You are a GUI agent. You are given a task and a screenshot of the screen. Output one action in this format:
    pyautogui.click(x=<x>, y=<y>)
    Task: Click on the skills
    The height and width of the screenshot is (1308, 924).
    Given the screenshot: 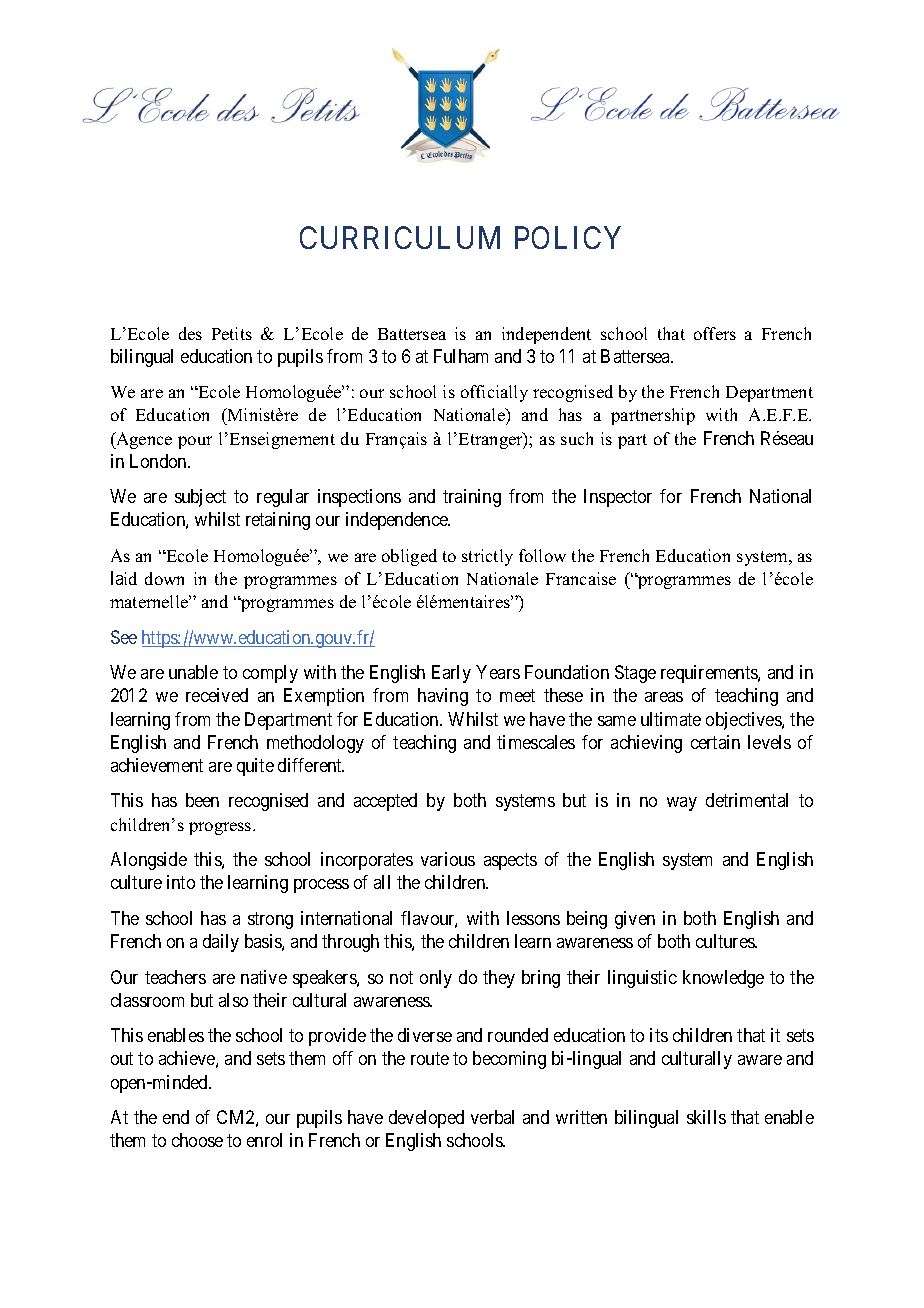 What is the action you would take?
    pyautogui.click(x=706, y=1117)
